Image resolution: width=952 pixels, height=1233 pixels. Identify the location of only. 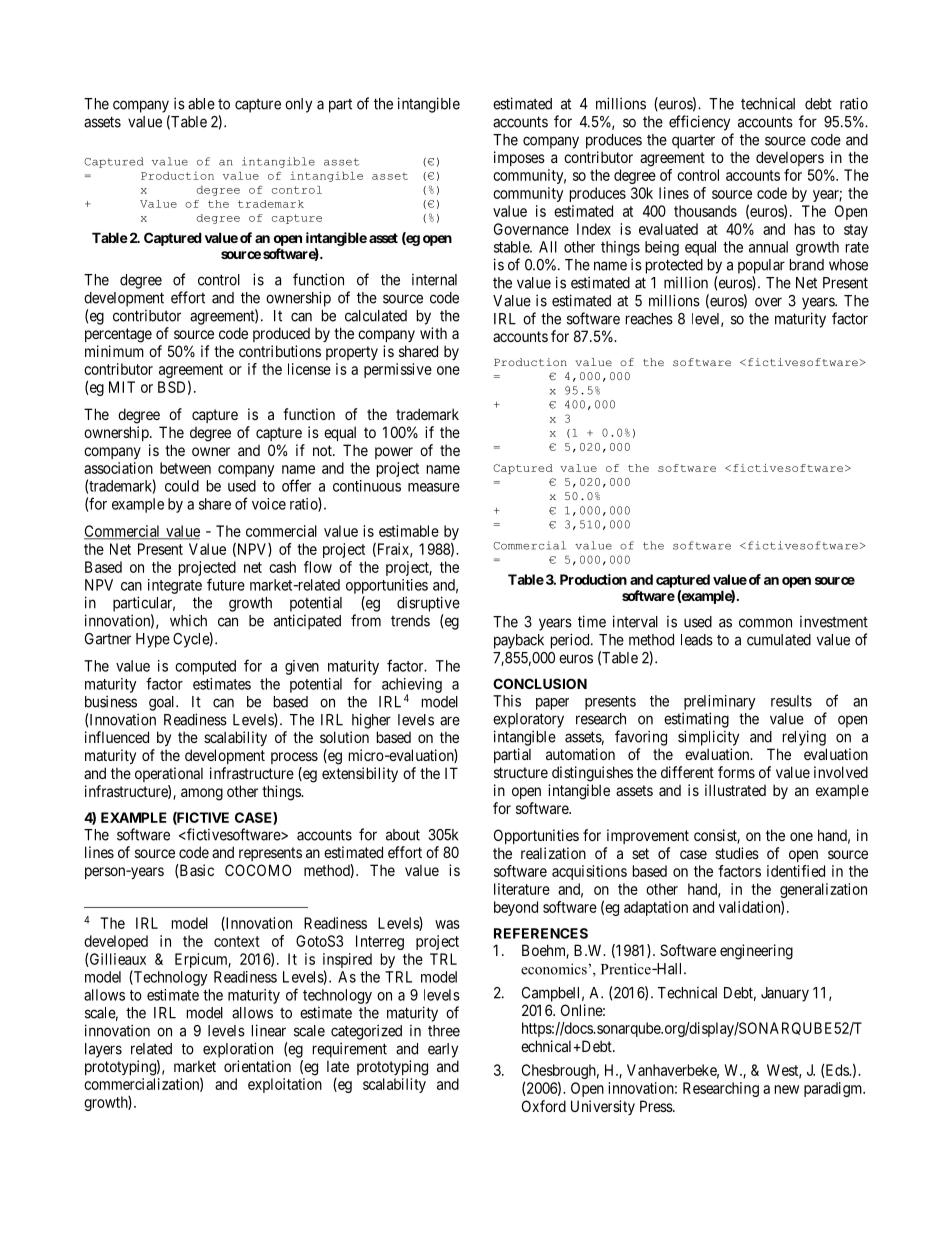
(298, 105).
